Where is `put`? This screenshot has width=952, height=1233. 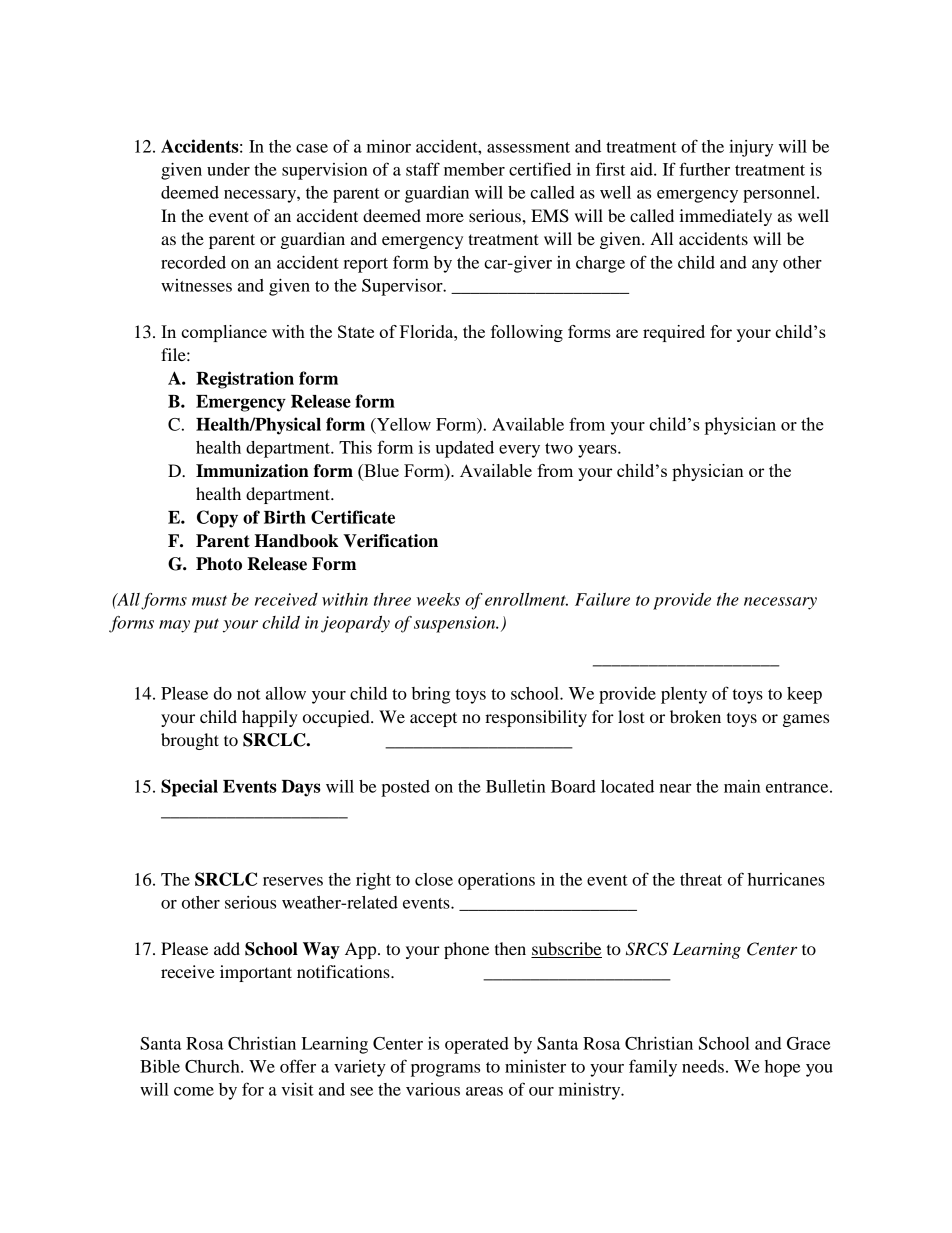 put is located at coordinates (206, 625).
